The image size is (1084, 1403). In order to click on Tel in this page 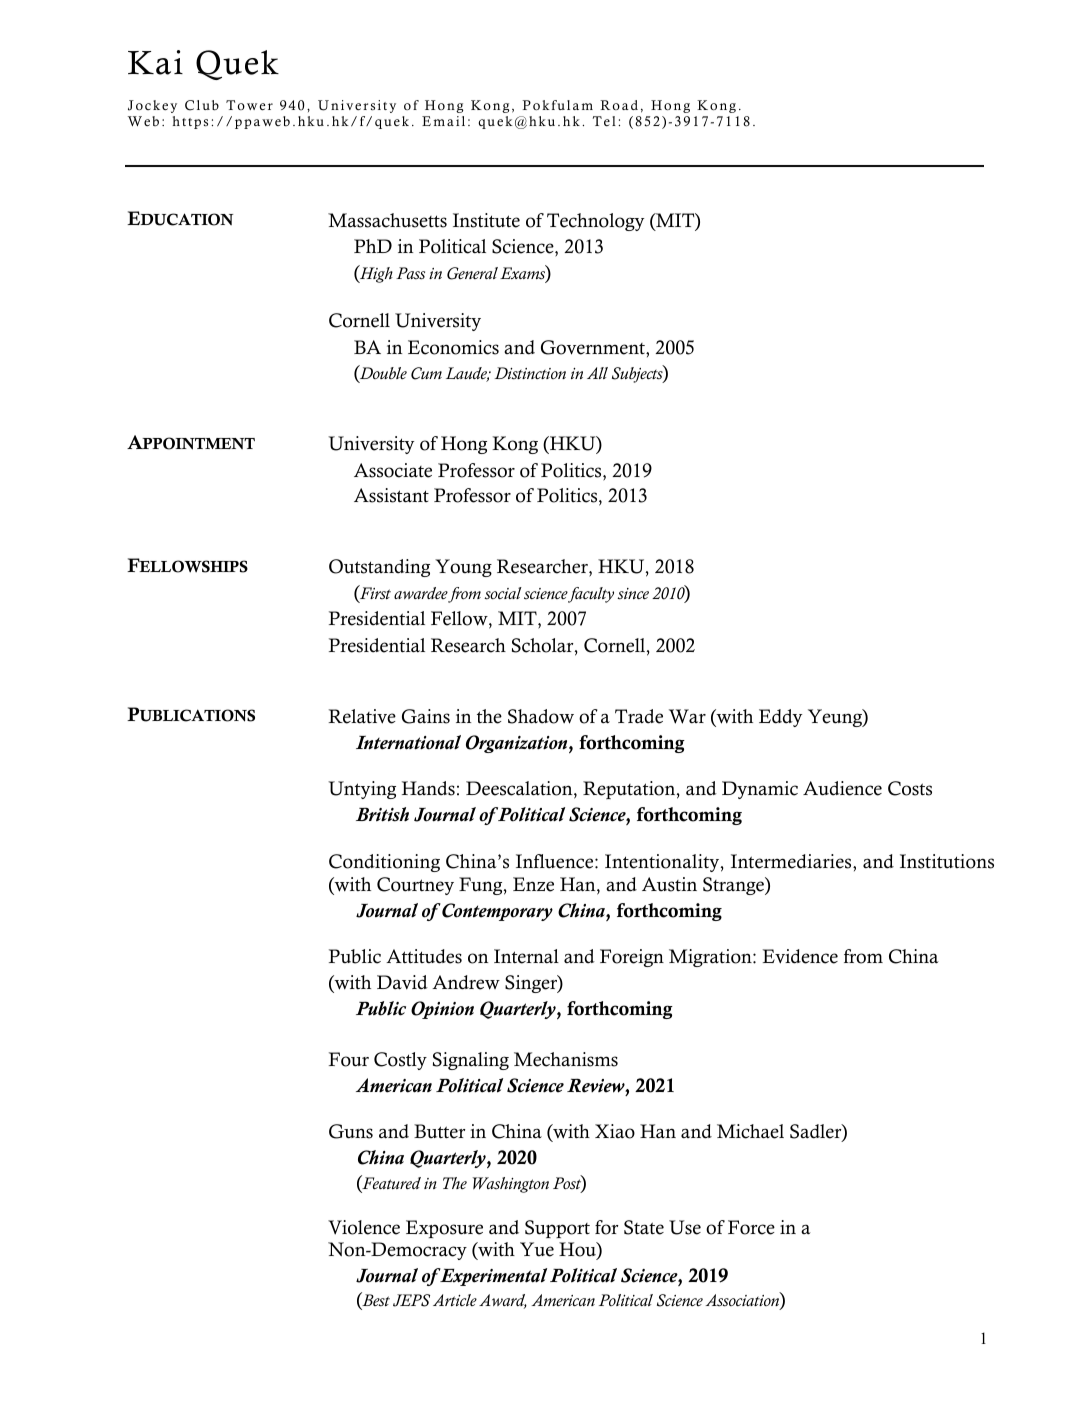, I will do `click(604, 121)`.
